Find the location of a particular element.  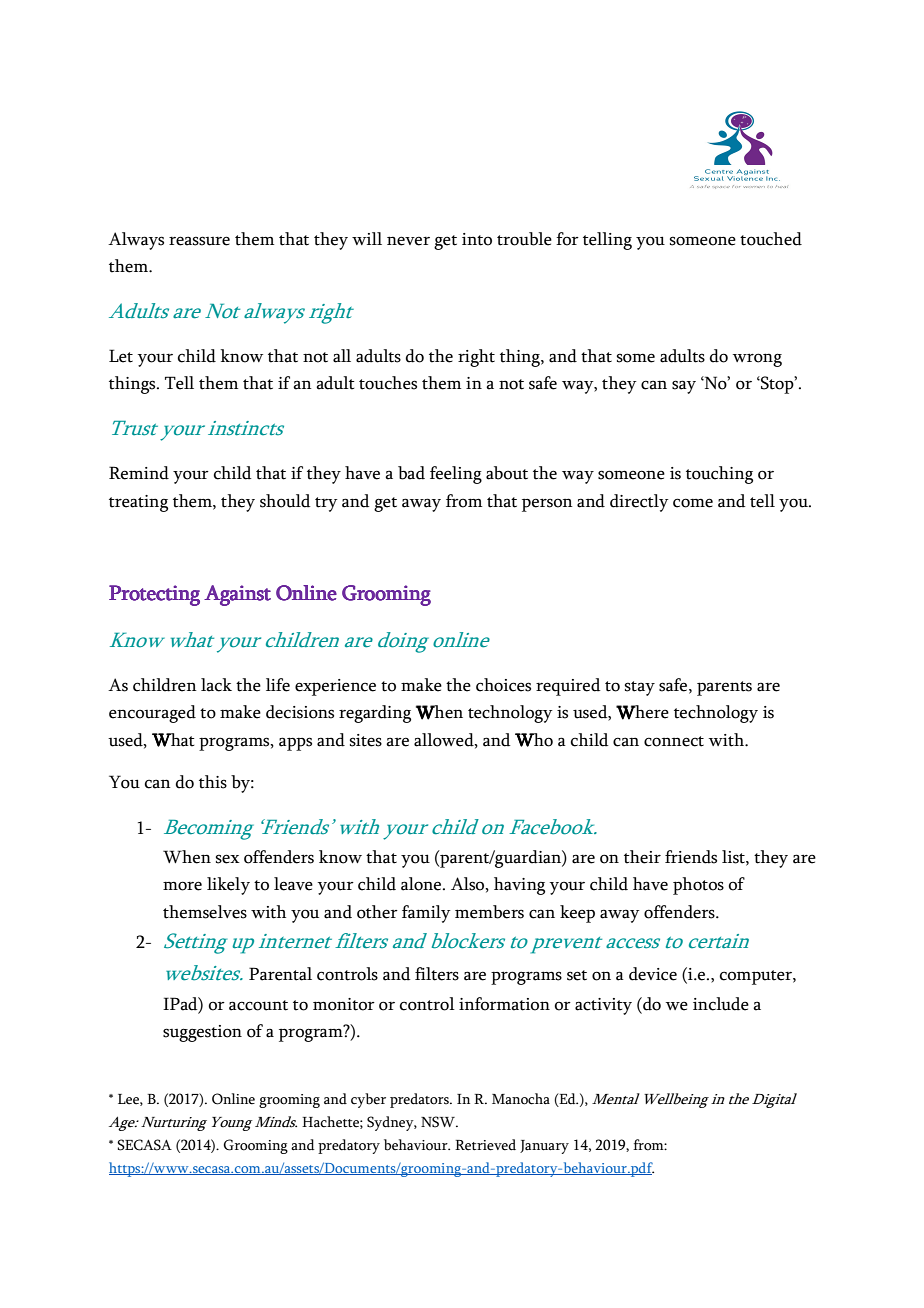

suggestion is located at coordinates (202, 1033).
